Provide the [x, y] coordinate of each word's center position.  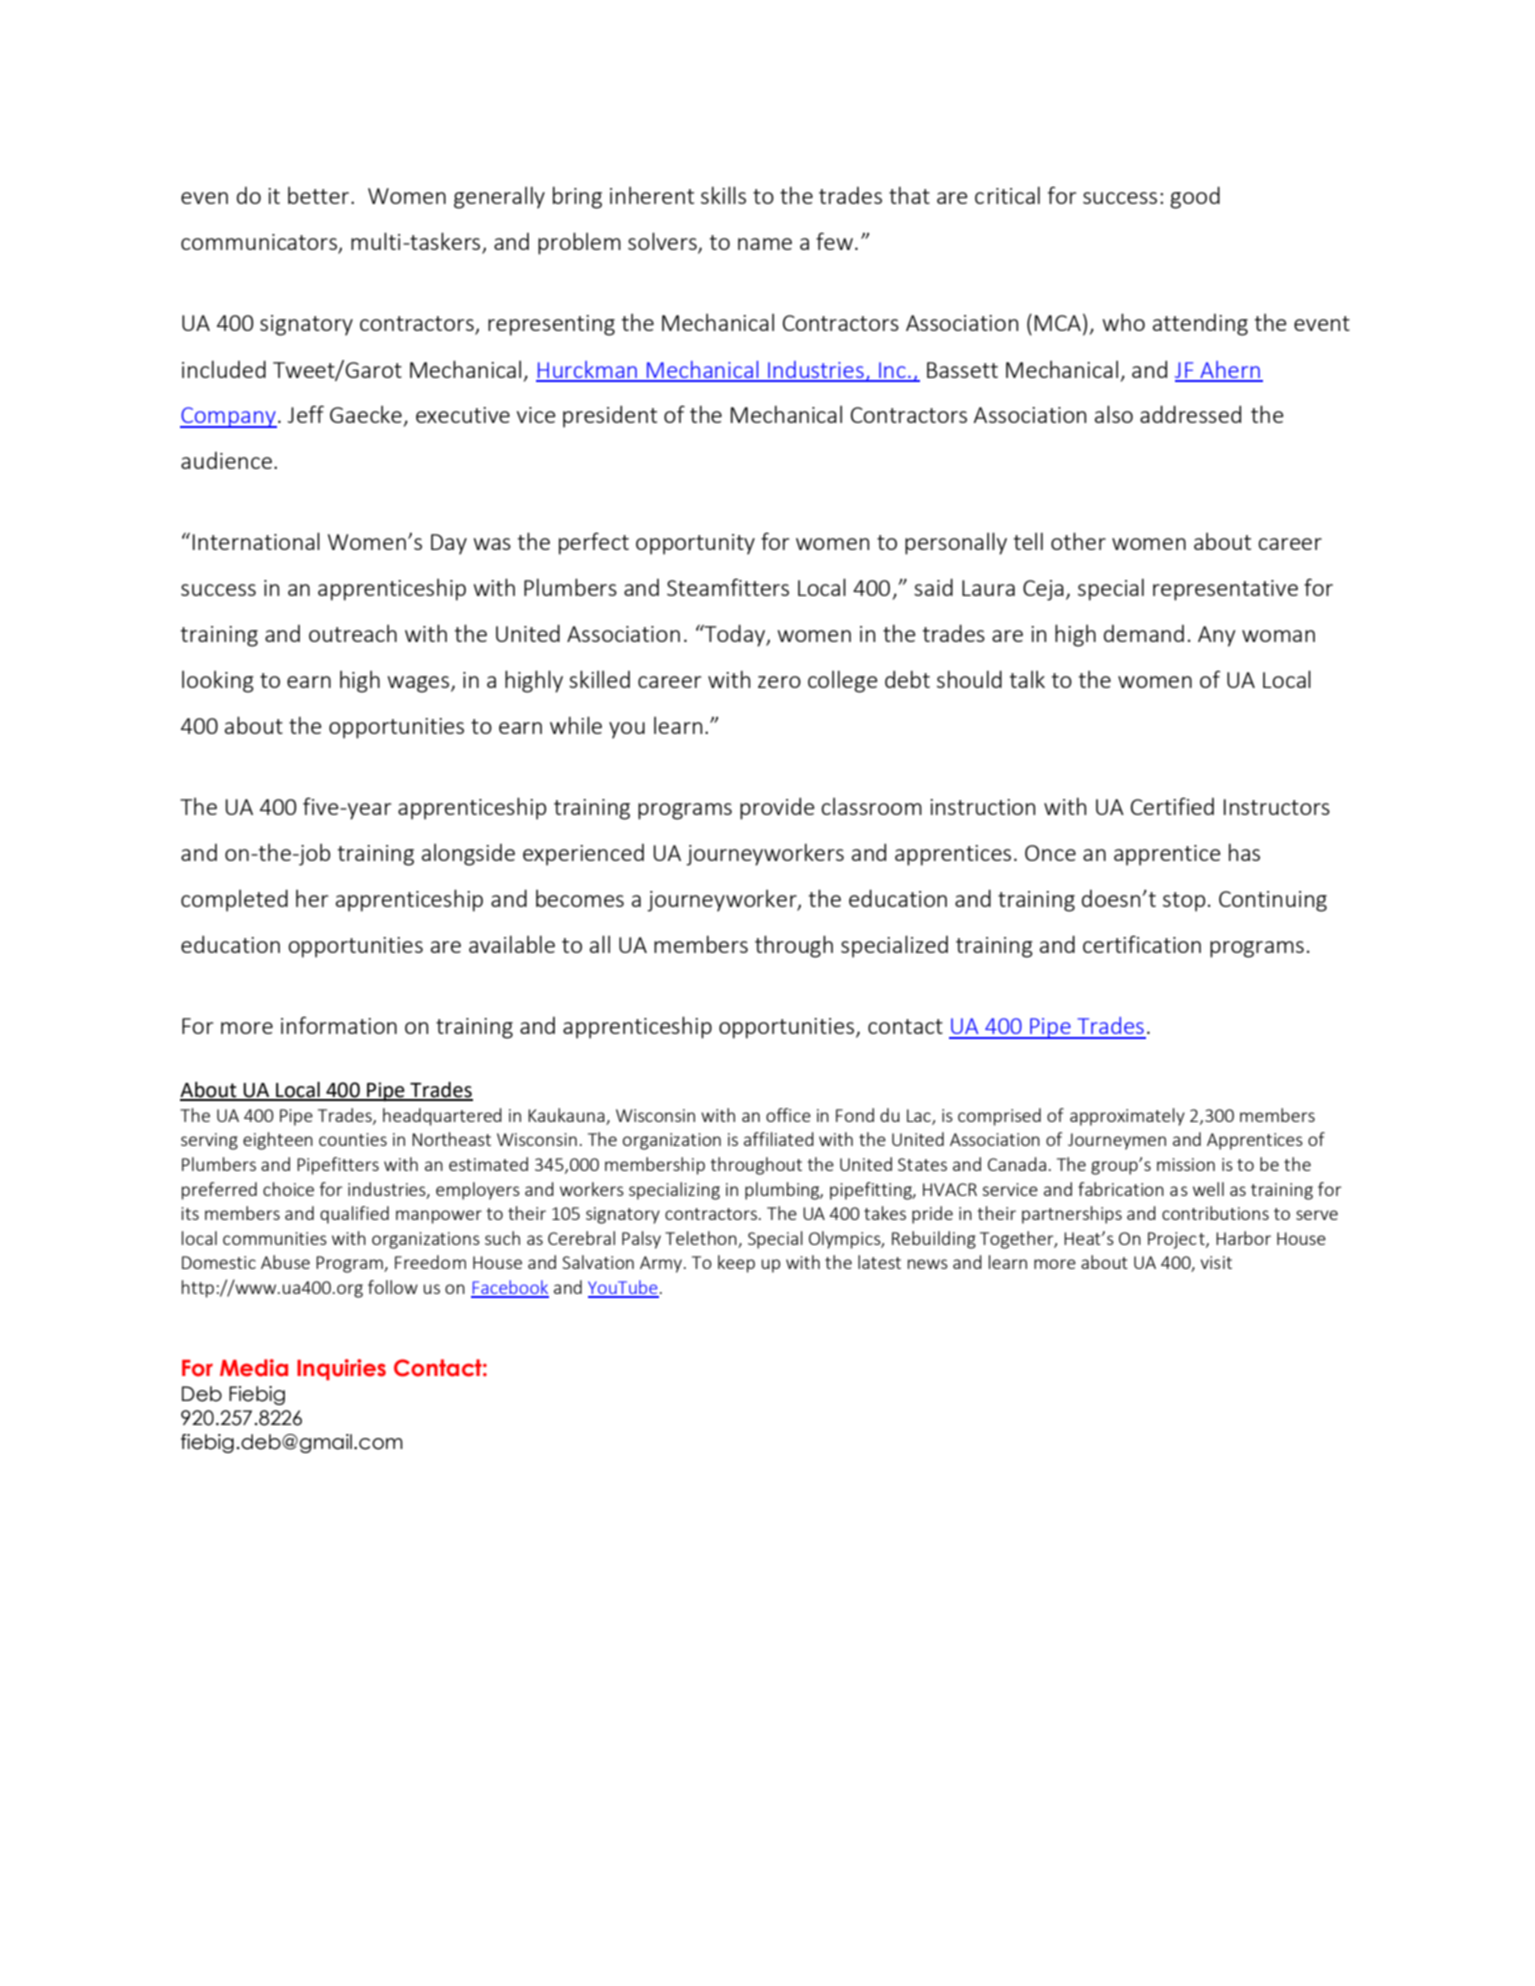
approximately [1127, 1117]
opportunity [695, 544]
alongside [468, 855]
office [788, 1115]
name [765, 244]
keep [736, 1264]
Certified [1172, 806]
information [339, 1025]
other [1078, 541]
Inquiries [341, 1369]
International [256, 541]
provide [777, 809]
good [1195, 197]
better [320, 195]
